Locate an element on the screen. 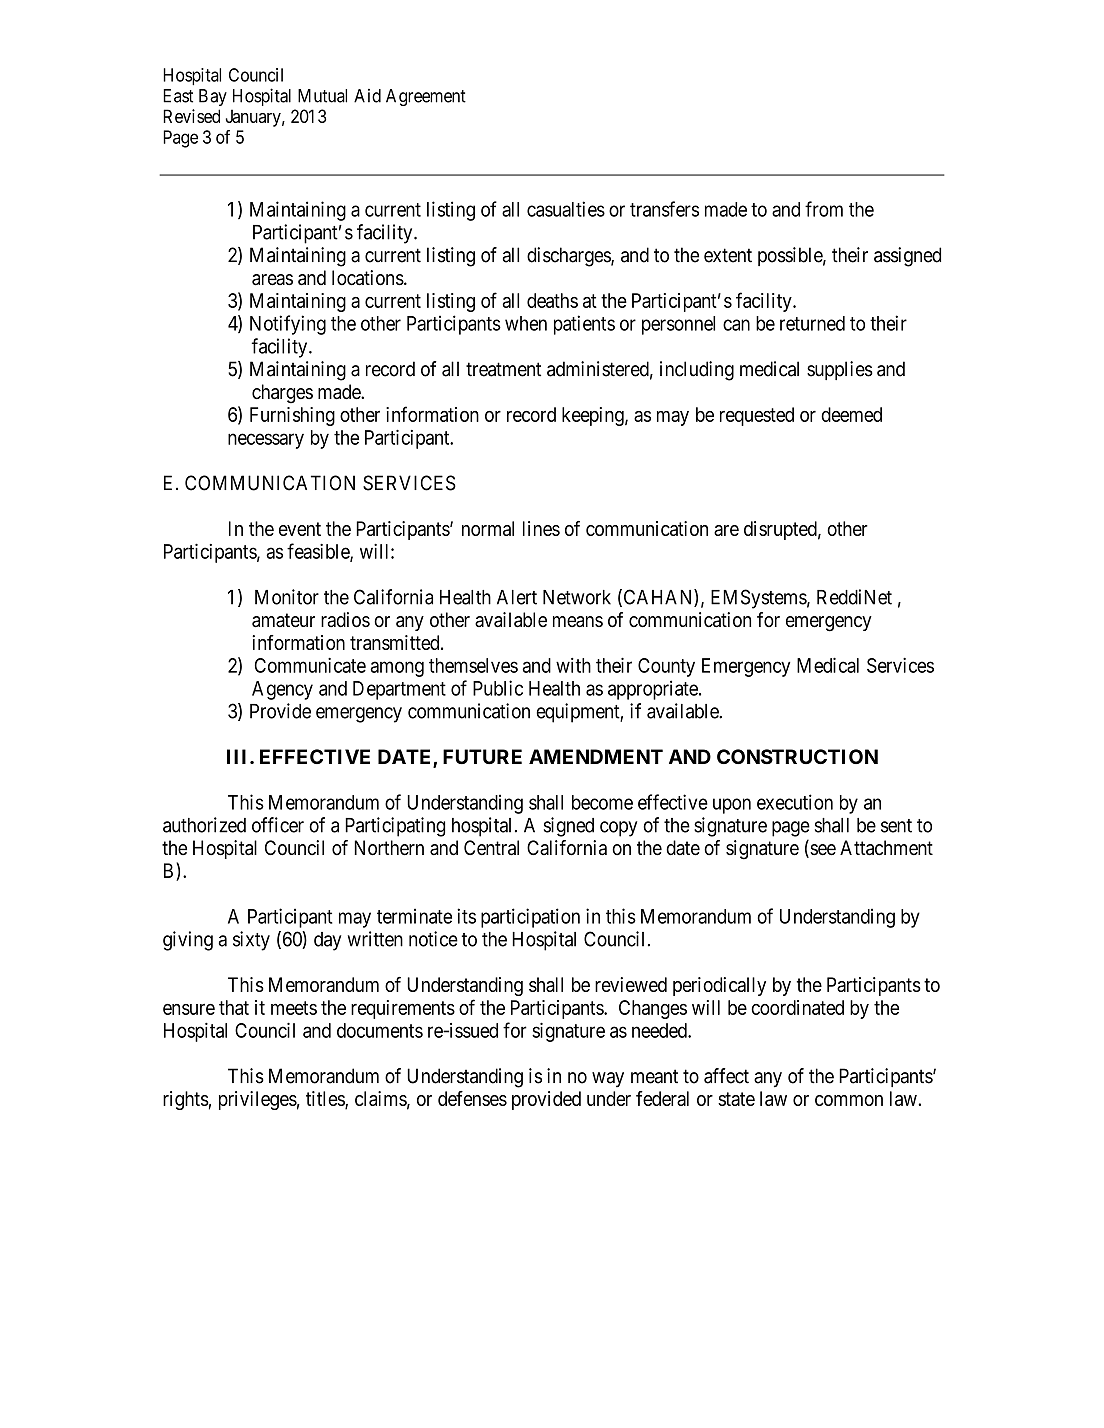 The width and height of the screenshot is (1104, 1428). way is located at coordinates (608, 1079).
